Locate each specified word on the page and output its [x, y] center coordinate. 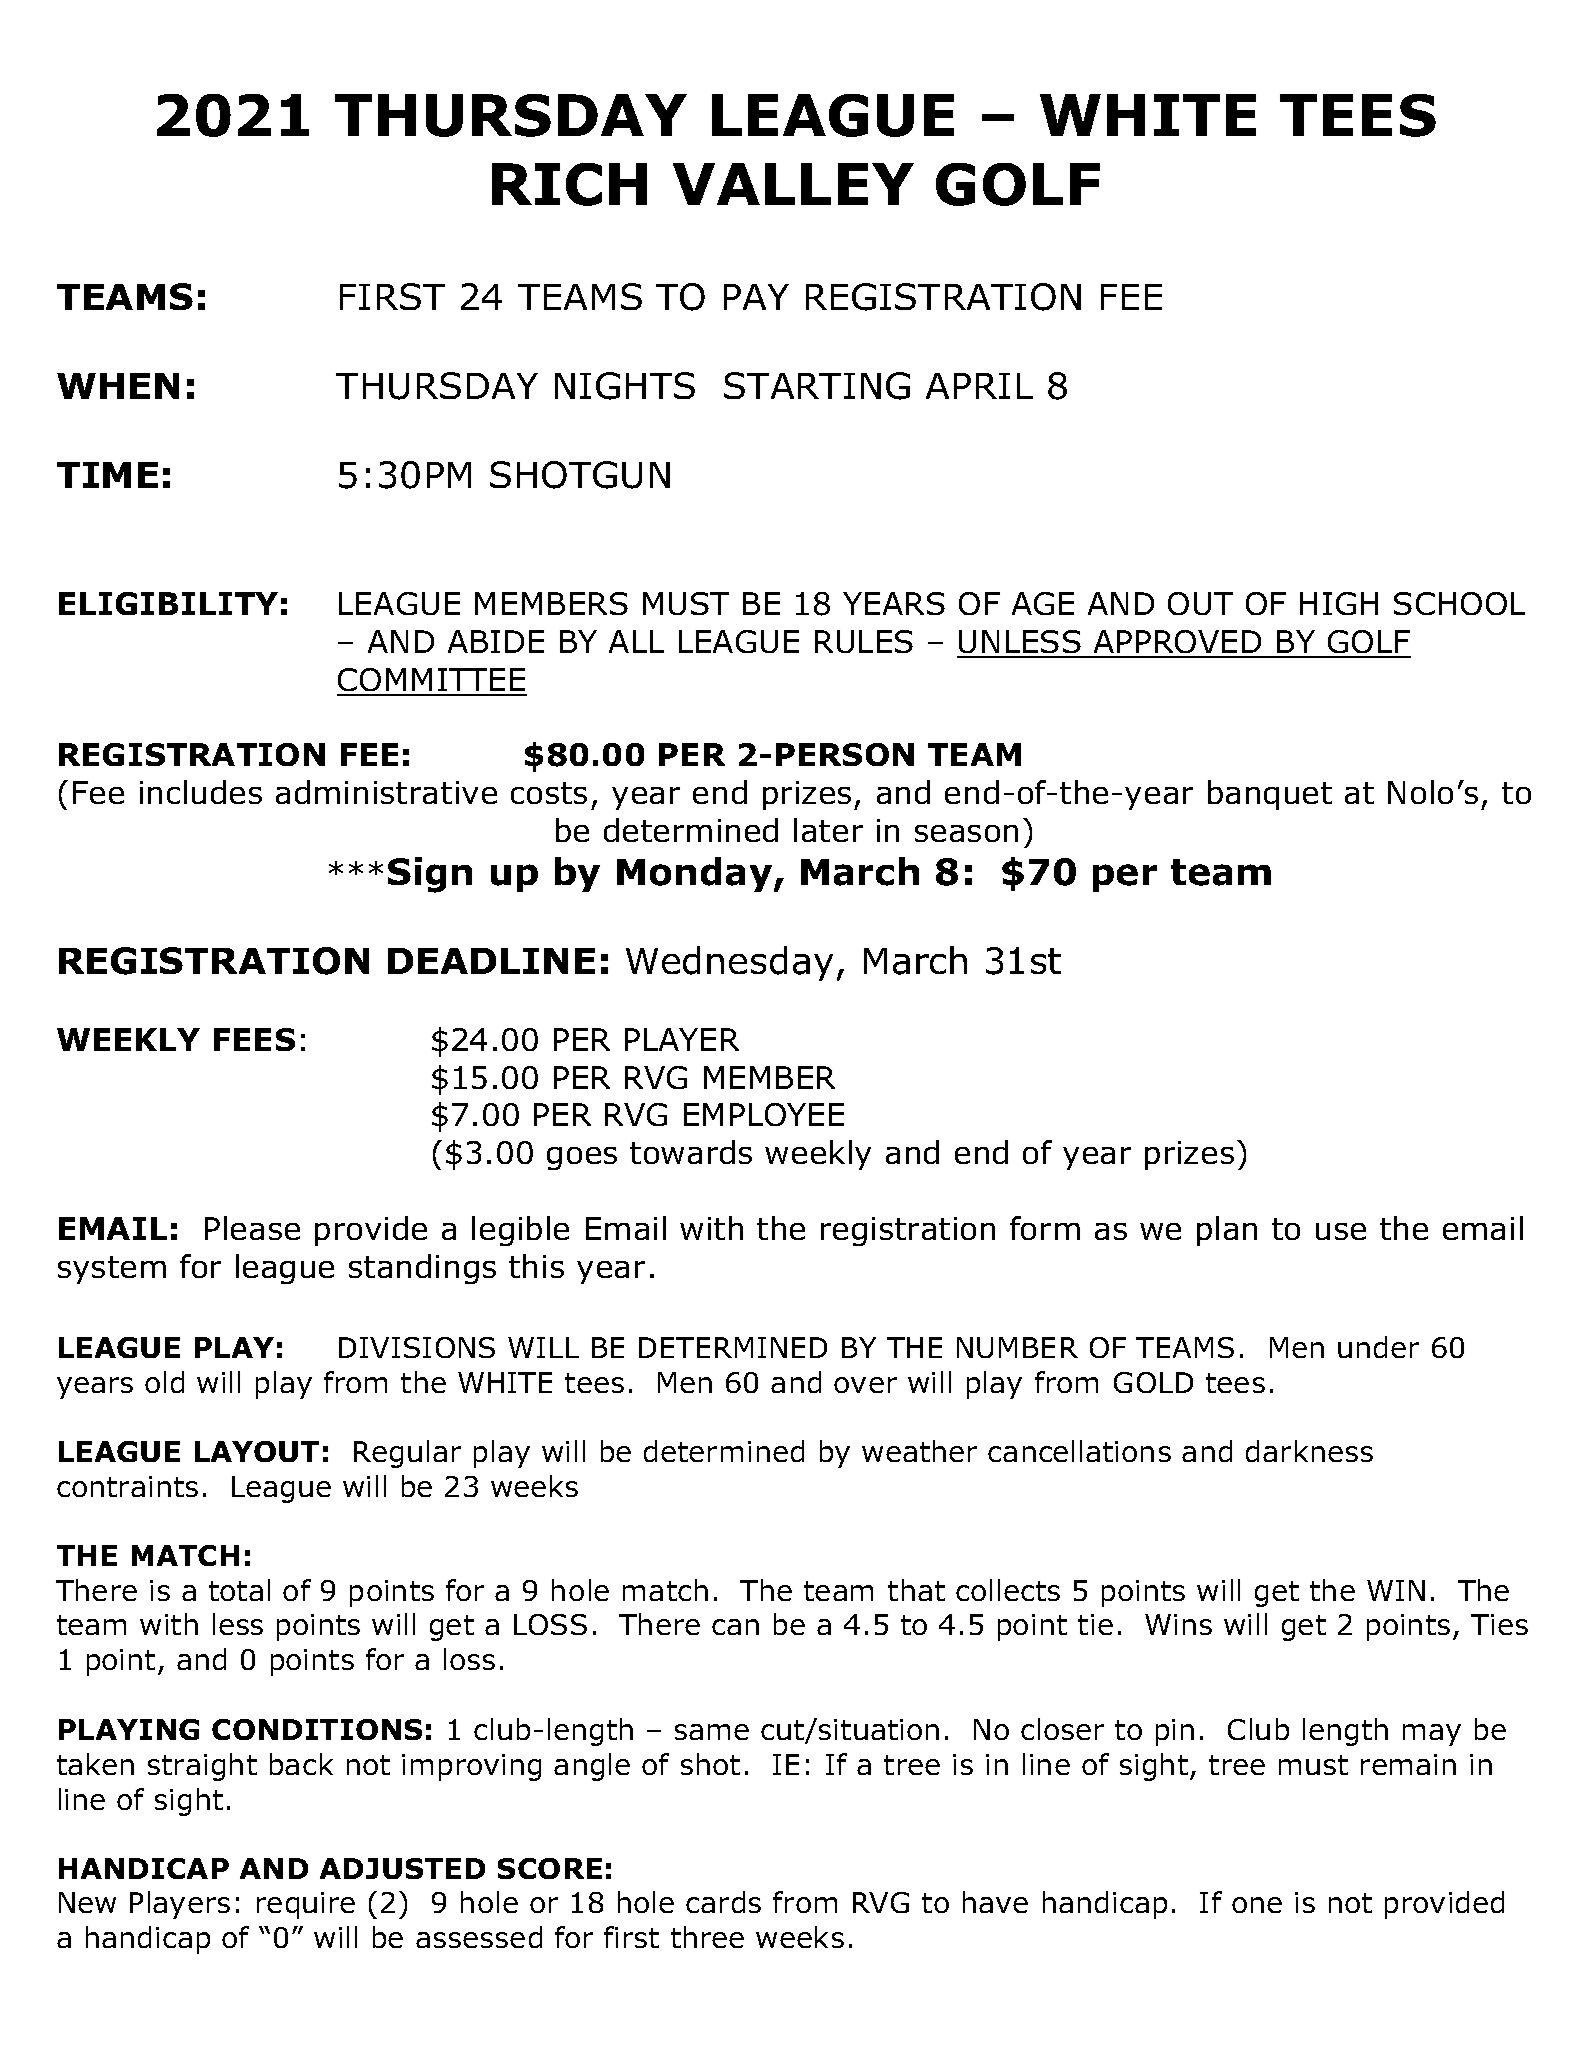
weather [919, 1451]
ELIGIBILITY [168, 603]
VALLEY [793, 184]
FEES [254, 1039]
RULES [864, 641]
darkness [1309, 1451]
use [1341, 1231]
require [306, 1905]
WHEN [118, 386]
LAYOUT [257, 1451]
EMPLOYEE [764, 1114]
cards [723, 1902]
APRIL [979, 386]
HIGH [1339, 603]
